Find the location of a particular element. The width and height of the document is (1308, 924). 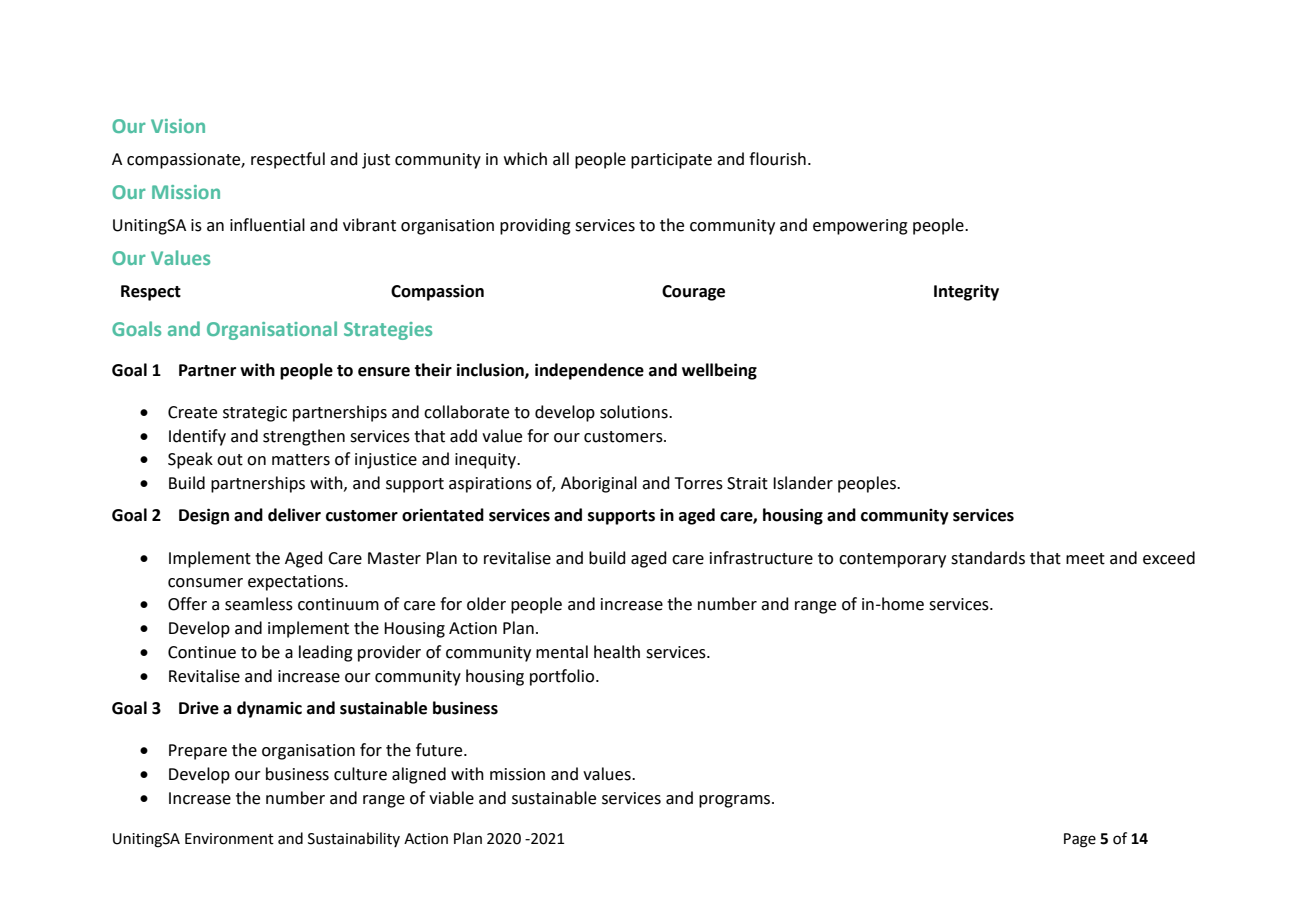

Torres is located at coordinates (699, 483).
